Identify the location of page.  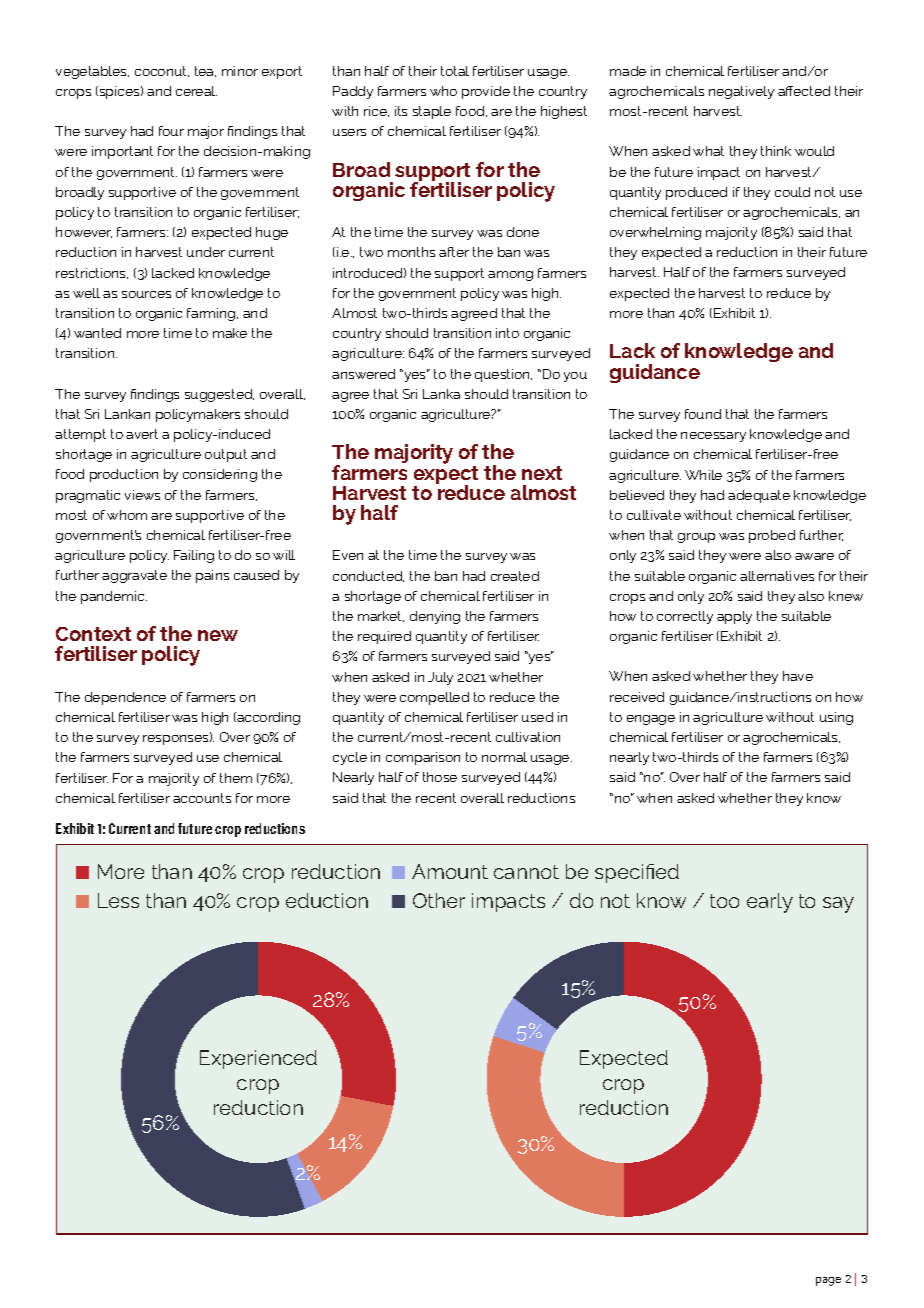
(828, 1281).
